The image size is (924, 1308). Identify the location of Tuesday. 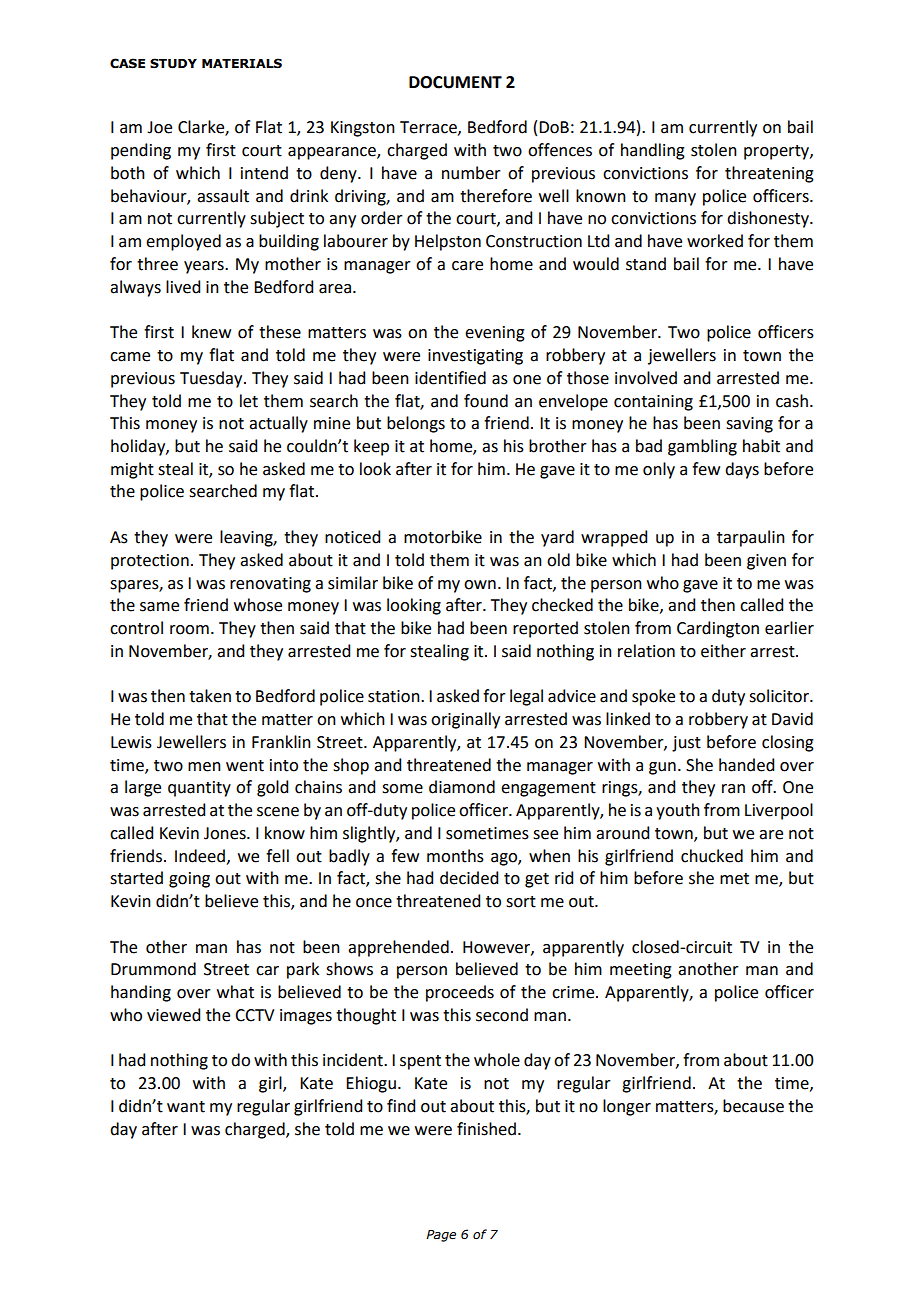
(212, 379).
